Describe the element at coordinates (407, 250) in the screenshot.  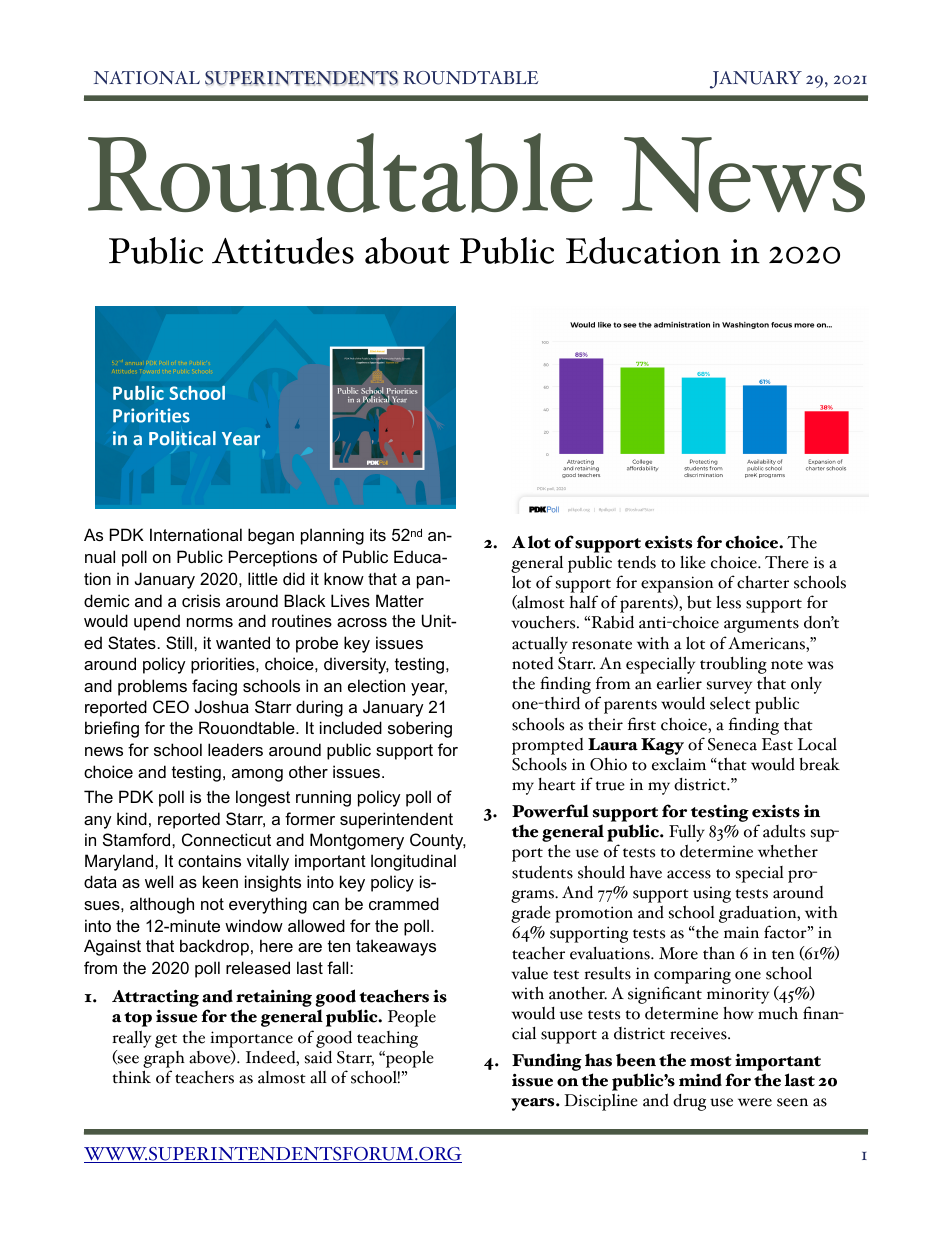
I see `about` at that location.
